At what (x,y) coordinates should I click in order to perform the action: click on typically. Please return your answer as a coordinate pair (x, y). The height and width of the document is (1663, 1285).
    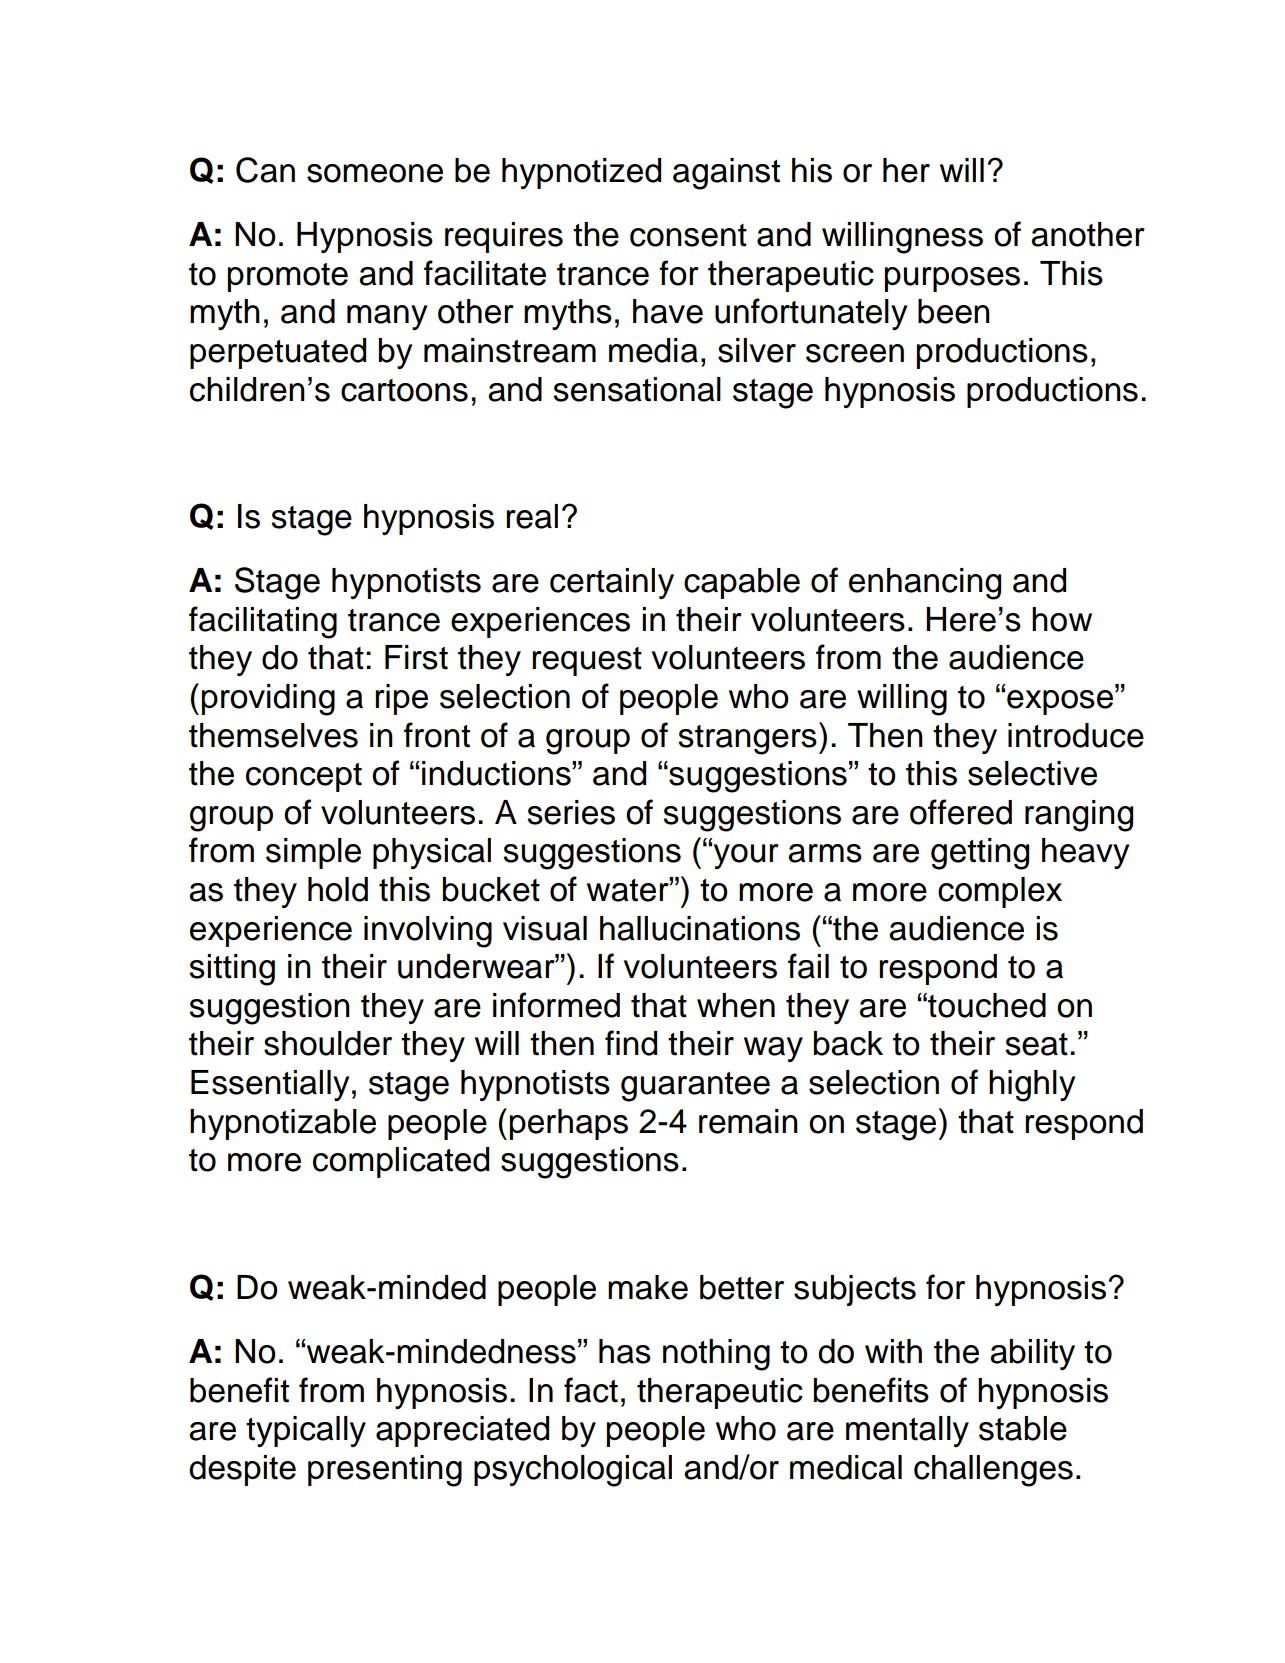
    Looking at the image, I should click on (306, 1431).
